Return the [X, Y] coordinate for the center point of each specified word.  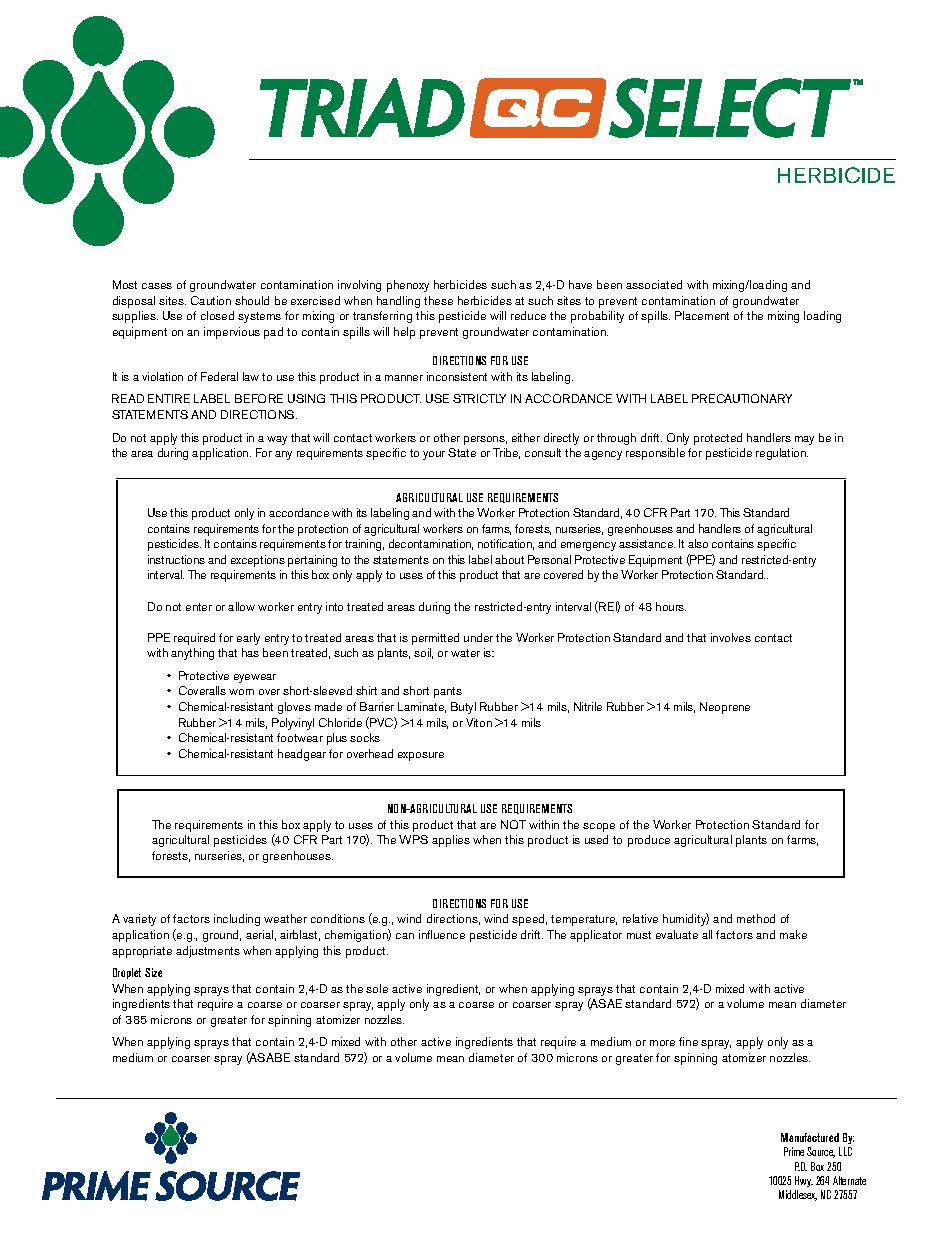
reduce [528, 315]
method [756, 918]
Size [153, 972]
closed [217, 315]
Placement [702, 315]
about [509, 559]
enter [199, 607]
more [662, 1043]
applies [451, 841]
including [237, 920]
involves [731, 637]
